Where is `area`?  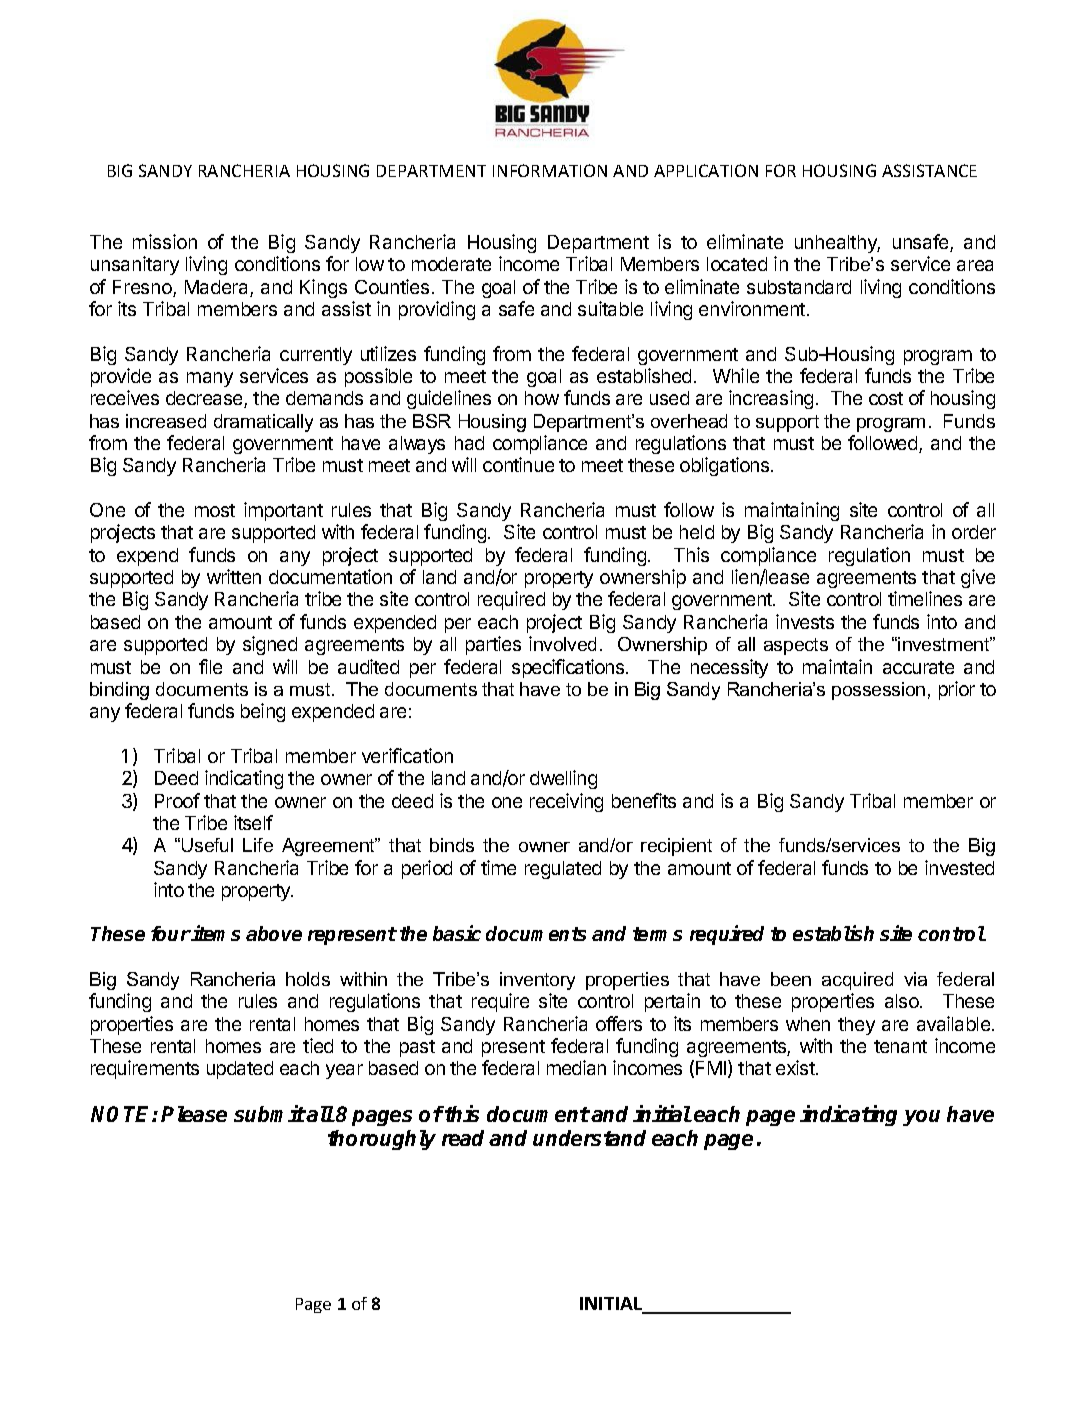
area is located at coordinates (975, 265).
